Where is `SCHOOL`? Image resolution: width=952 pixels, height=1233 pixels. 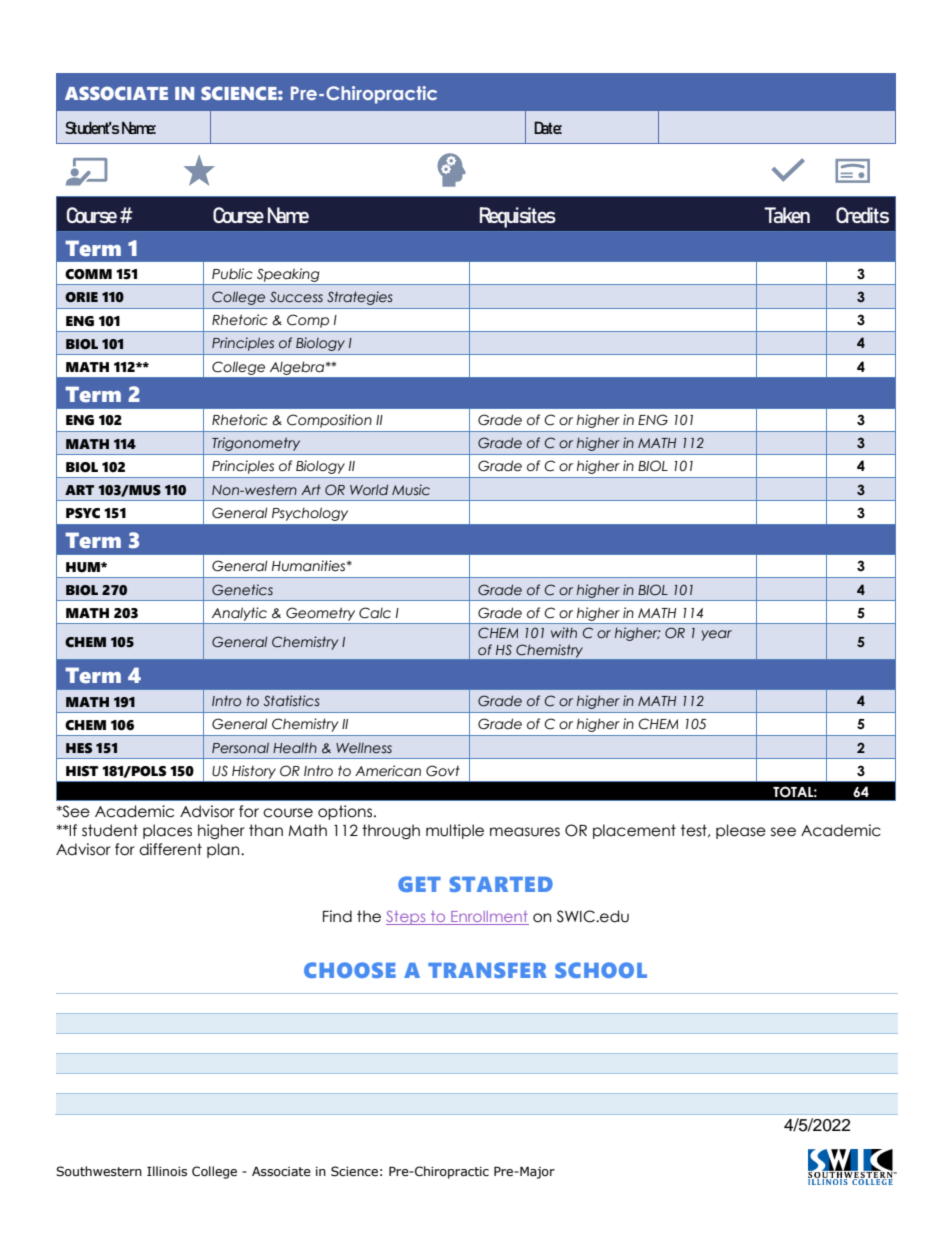
SCHOOL is located at coordinates (601, 970).
